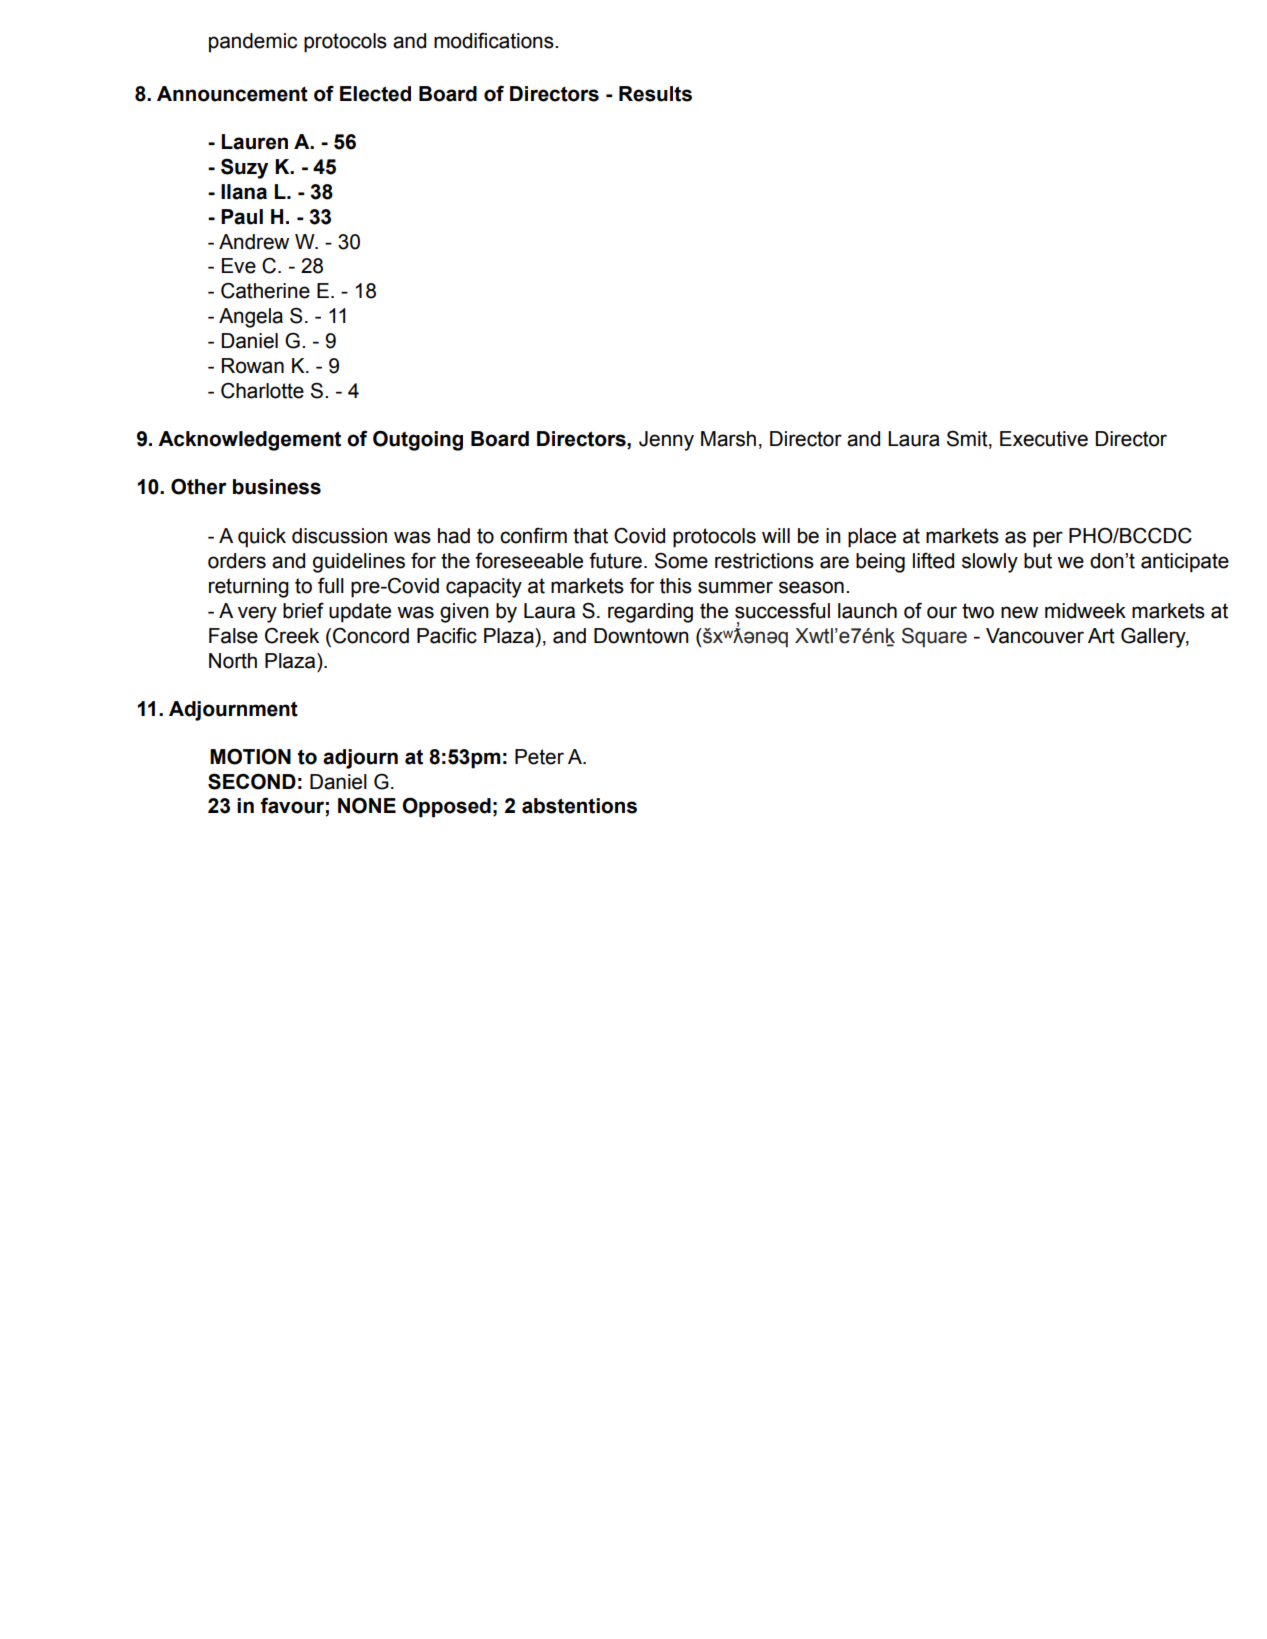  What do you see at coordinates (249, 441) in the document?
I see `Acknowledgement` at bounding box center [249, 441].
